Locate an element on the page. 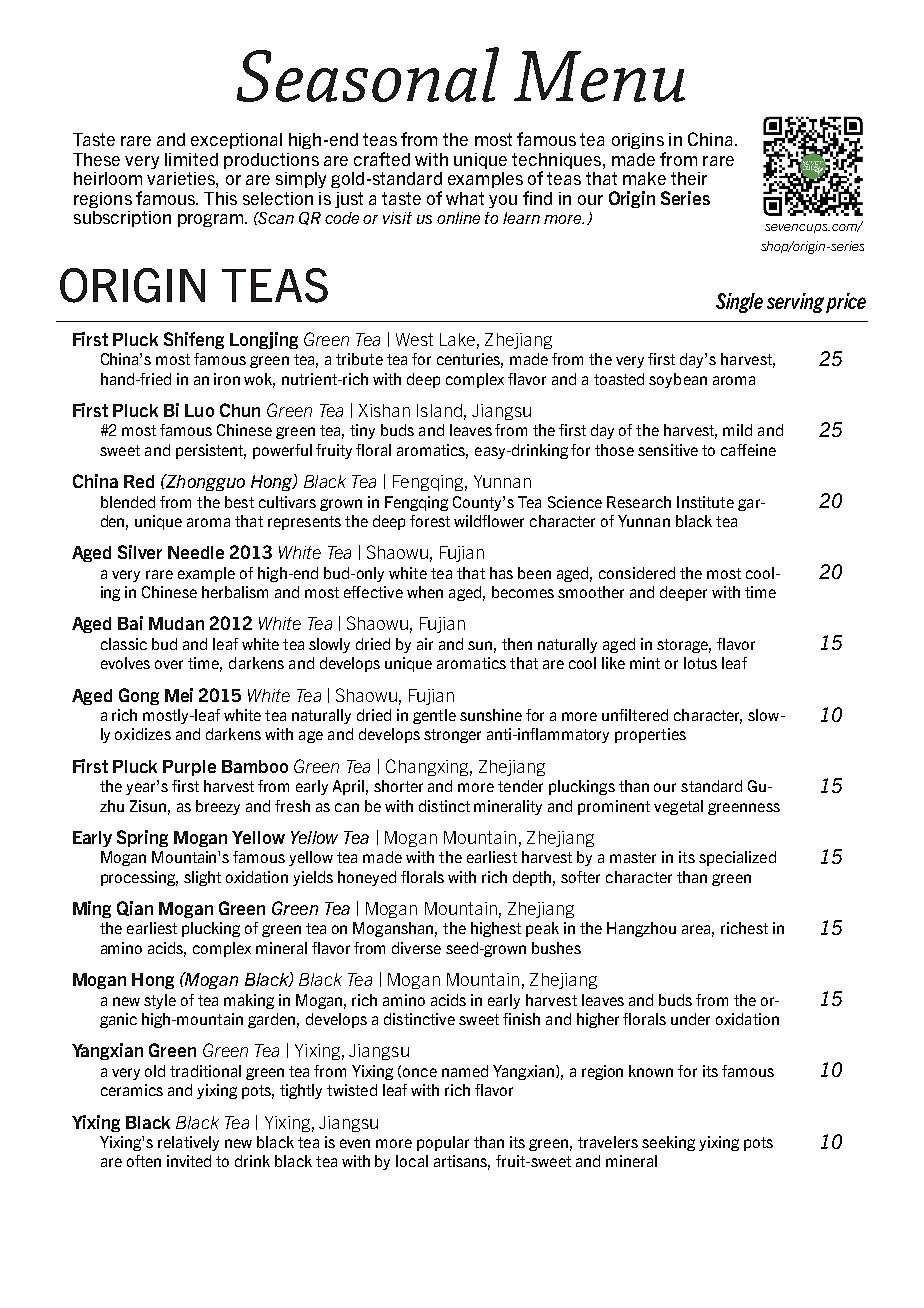 The image size is (924, 1308). when is located at coordinates (425, 592).
